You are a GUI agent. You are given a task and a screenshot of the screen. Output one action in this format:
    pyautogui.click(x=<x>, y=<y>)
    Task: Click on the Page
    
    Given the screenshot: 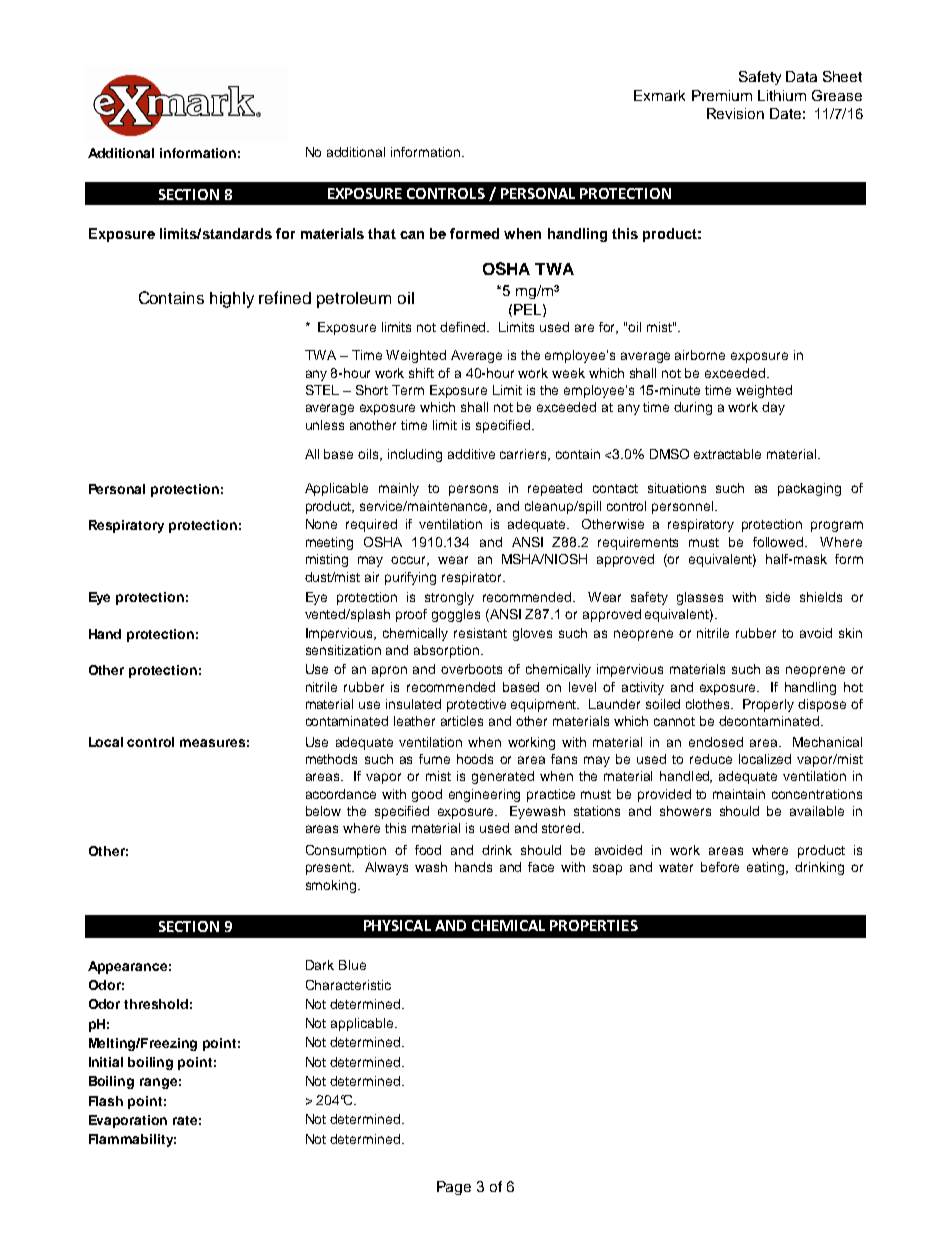 What is the action you would take?
    pyautogui.click(x=454, y=1188)
